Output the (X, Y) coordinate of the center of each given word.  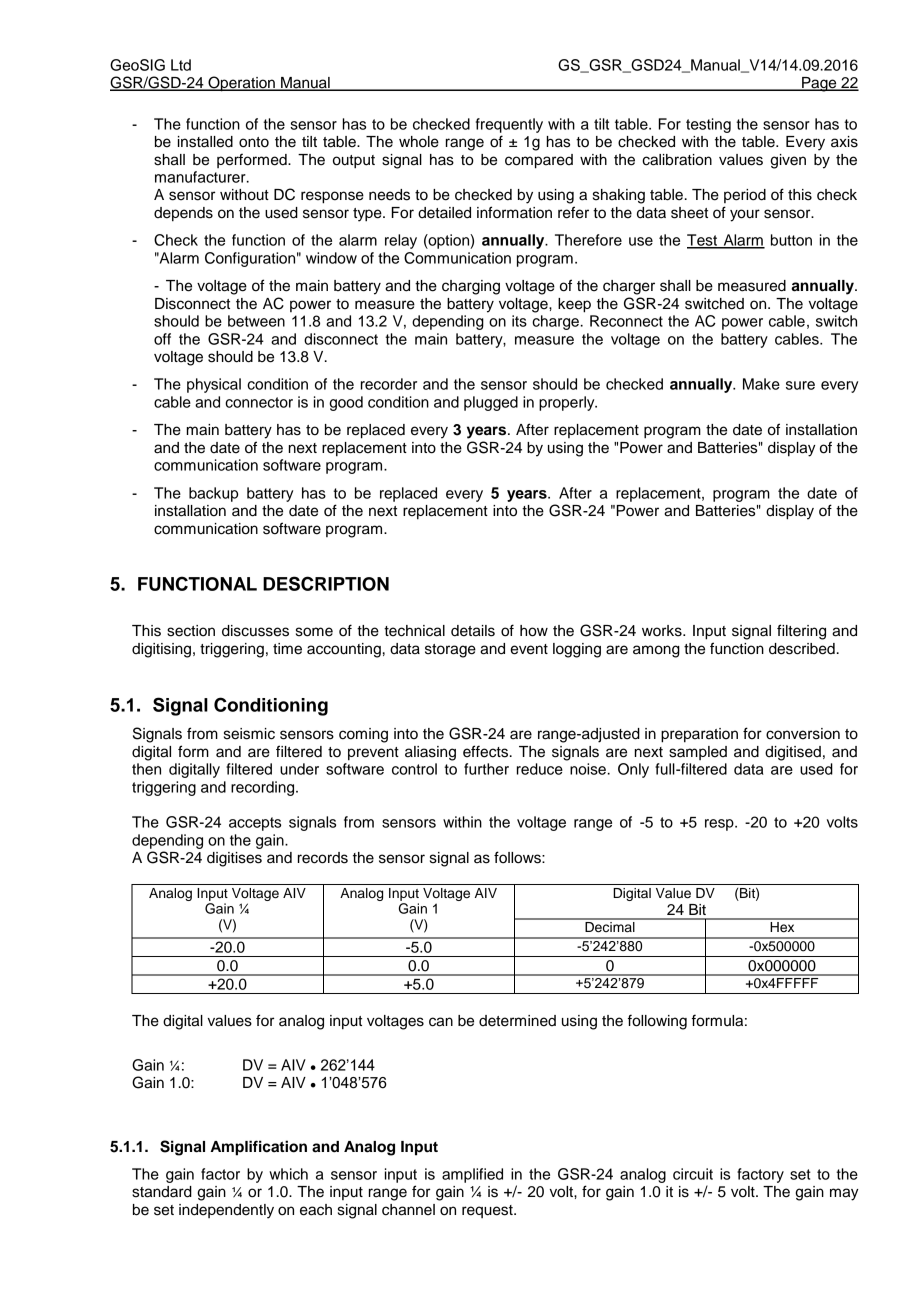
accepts (255, 824)
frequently (509, 125)
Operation (241, 84)
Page (819, 84)
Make (761, 384)
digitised (793, 753)
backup (213, 494)
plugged (491, 403)
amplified (472, 1175)
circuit (693, 1174)
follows (518, 857)
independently (226, 1211)
